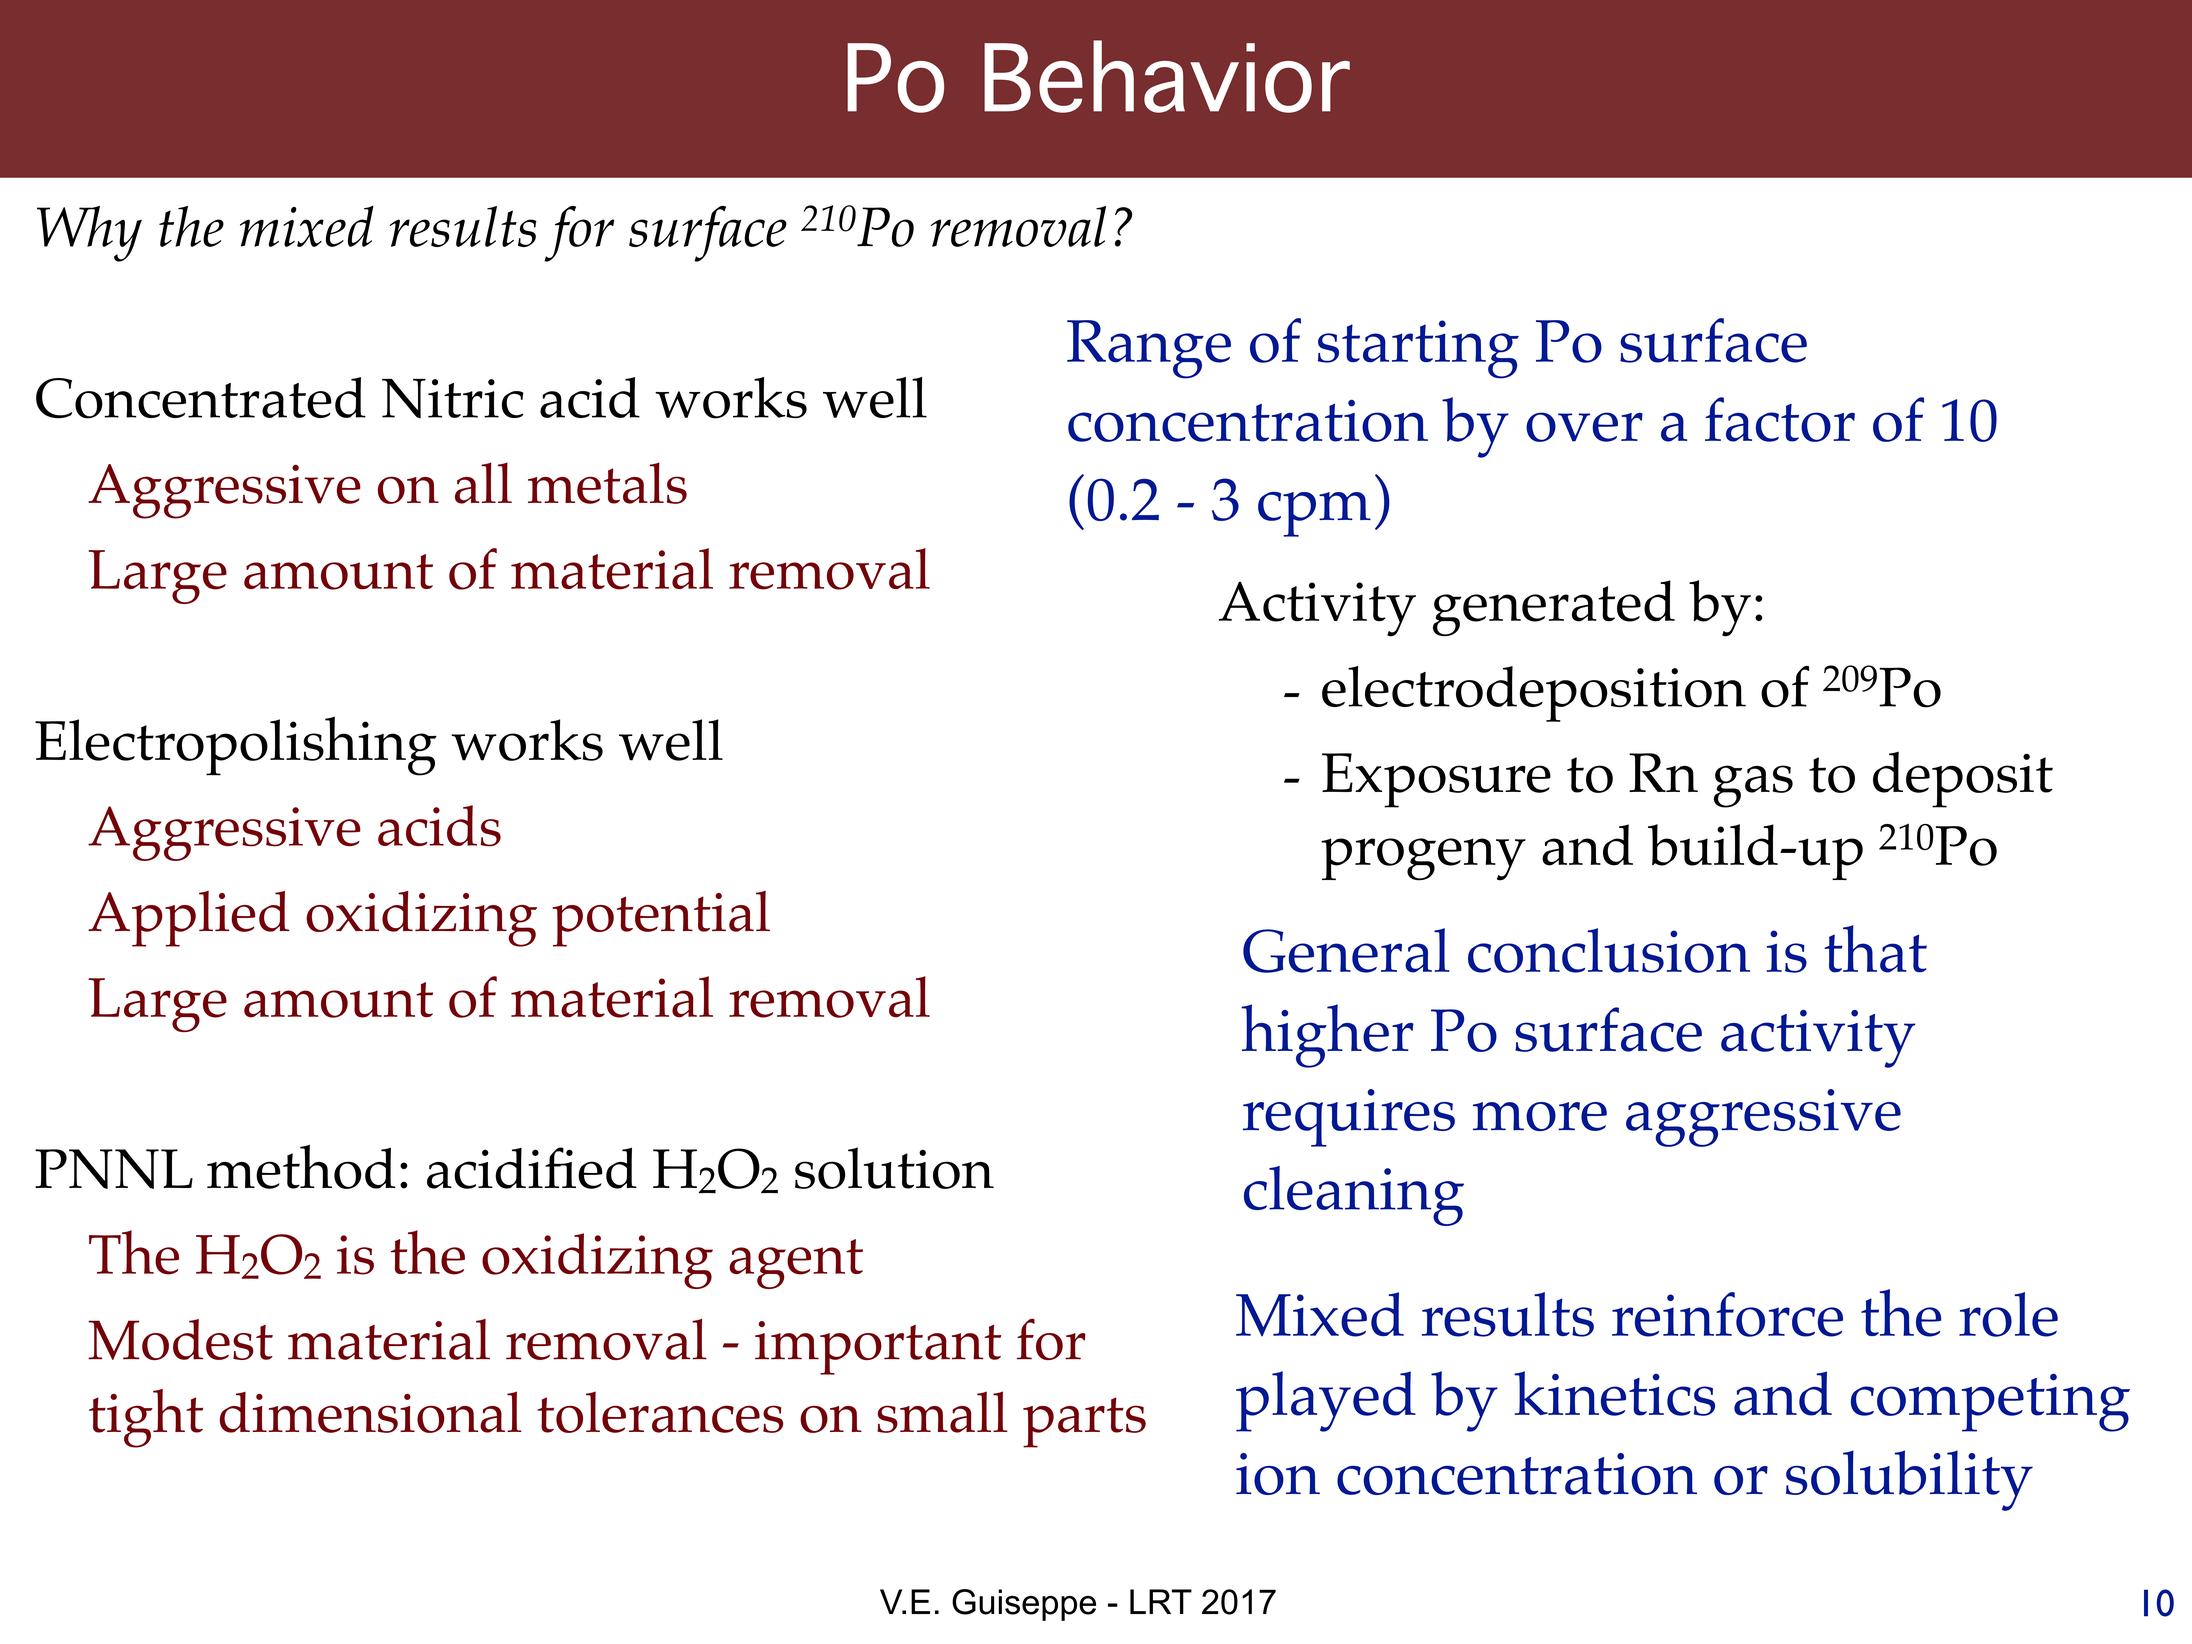 This document has height=1644, width=2192. What do you see at coordinates (301, 1167) in the document?
I see `method` at bounding box center [301, 1167].
